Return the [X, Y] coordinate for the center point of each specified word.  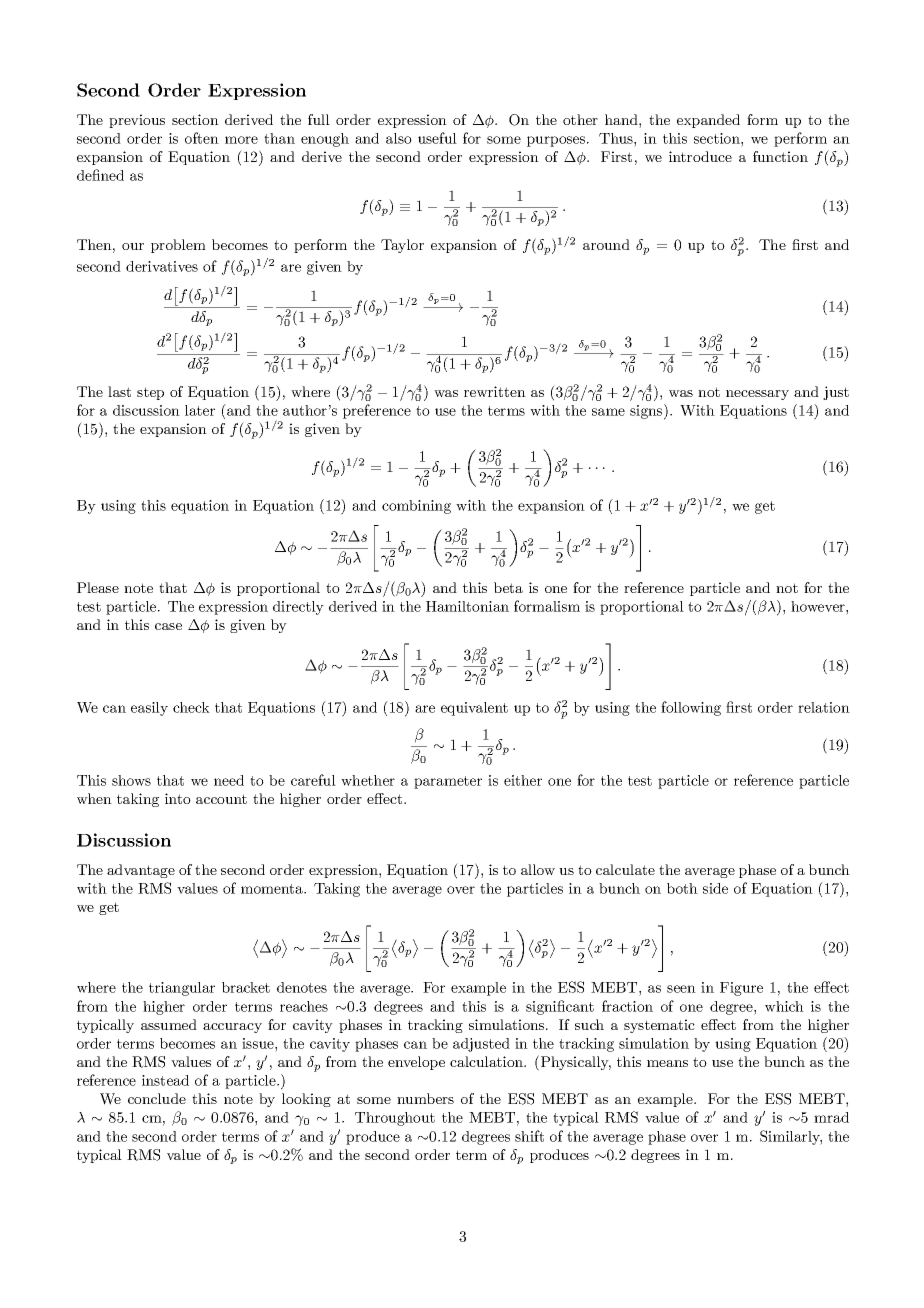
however [819, 606]
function [780, 156]
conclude [157, 1098]
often [202, 138]
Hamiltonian [467, 606]
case [168, 626]
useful [437, 138]
